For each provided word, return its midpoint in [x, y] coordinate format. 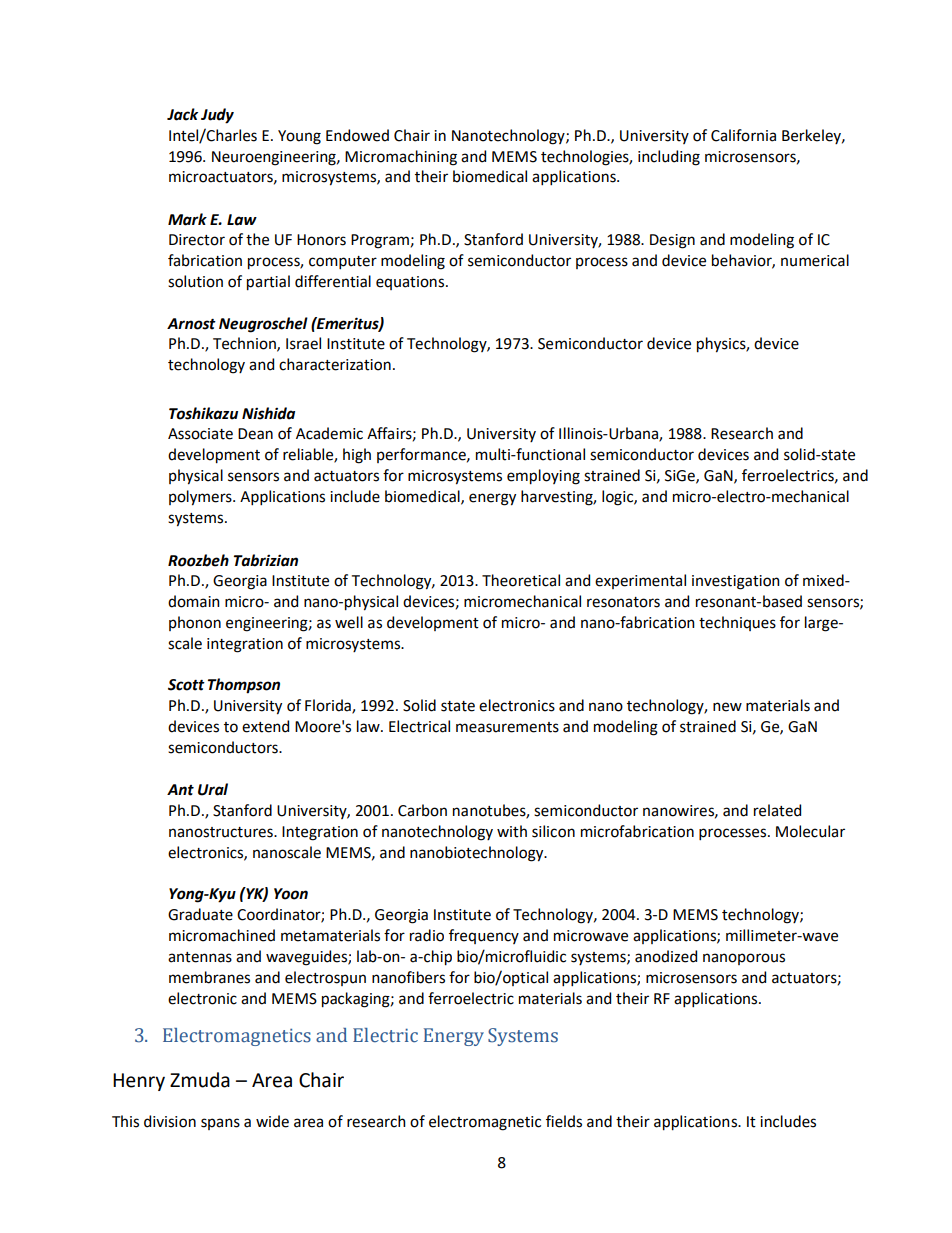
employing [543, 477]
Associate [200, 434]
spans [220, 1124]
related [777, 810]
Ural [213, 789]
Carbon [422, 810]
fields [564, 1121]
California [743, 135]
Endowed [357, 135]
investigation [736, 582]
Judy [217, 116]
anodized [666, 956]
